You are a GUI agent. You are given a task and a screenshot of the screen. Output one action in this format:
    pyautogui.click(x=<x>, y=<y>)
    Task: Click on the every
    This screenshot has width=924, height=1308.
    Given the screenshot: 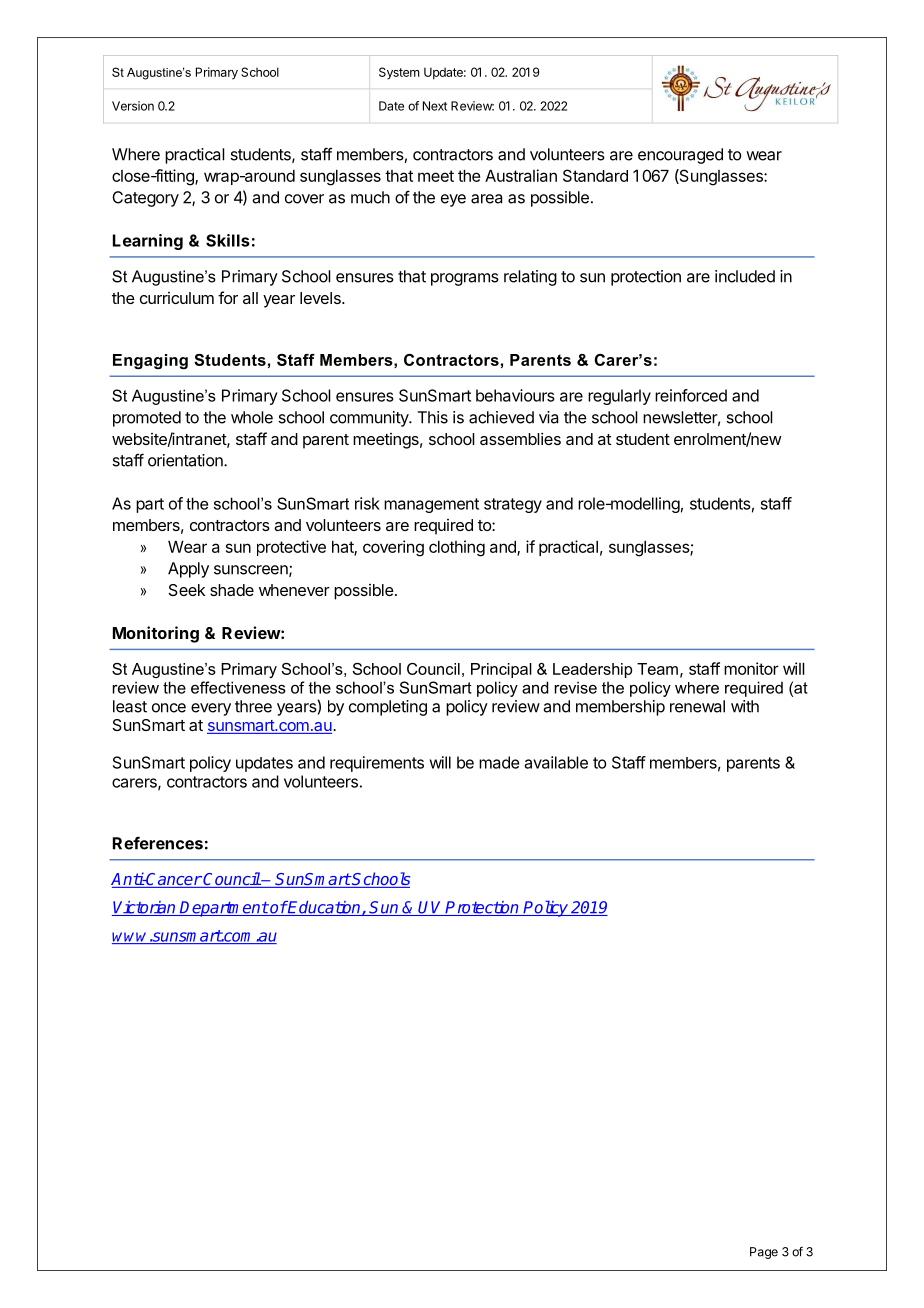 What is the action you would take?
    pyautogui.click(x=211, y=709)
